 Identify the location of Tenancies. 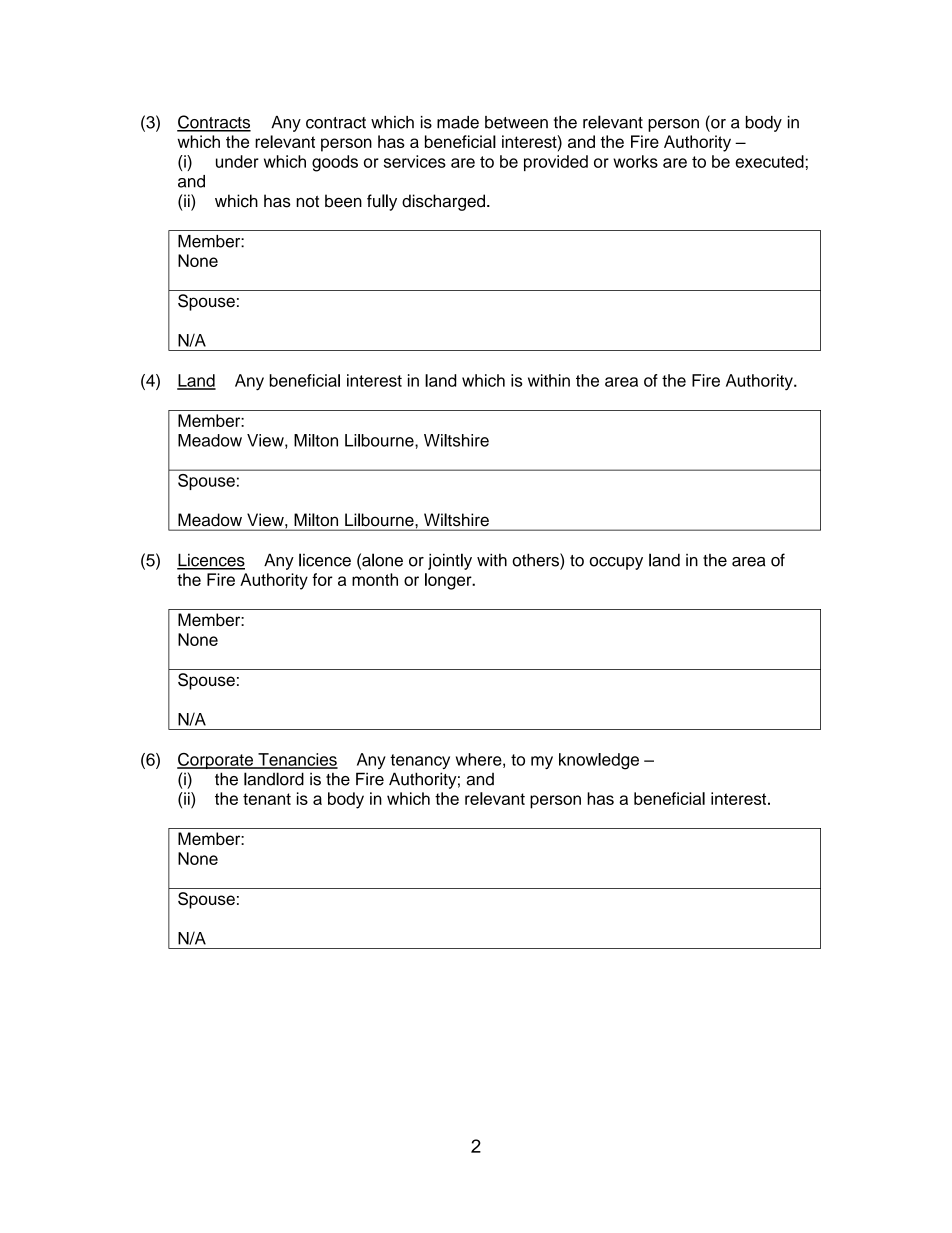
(297, 760).
